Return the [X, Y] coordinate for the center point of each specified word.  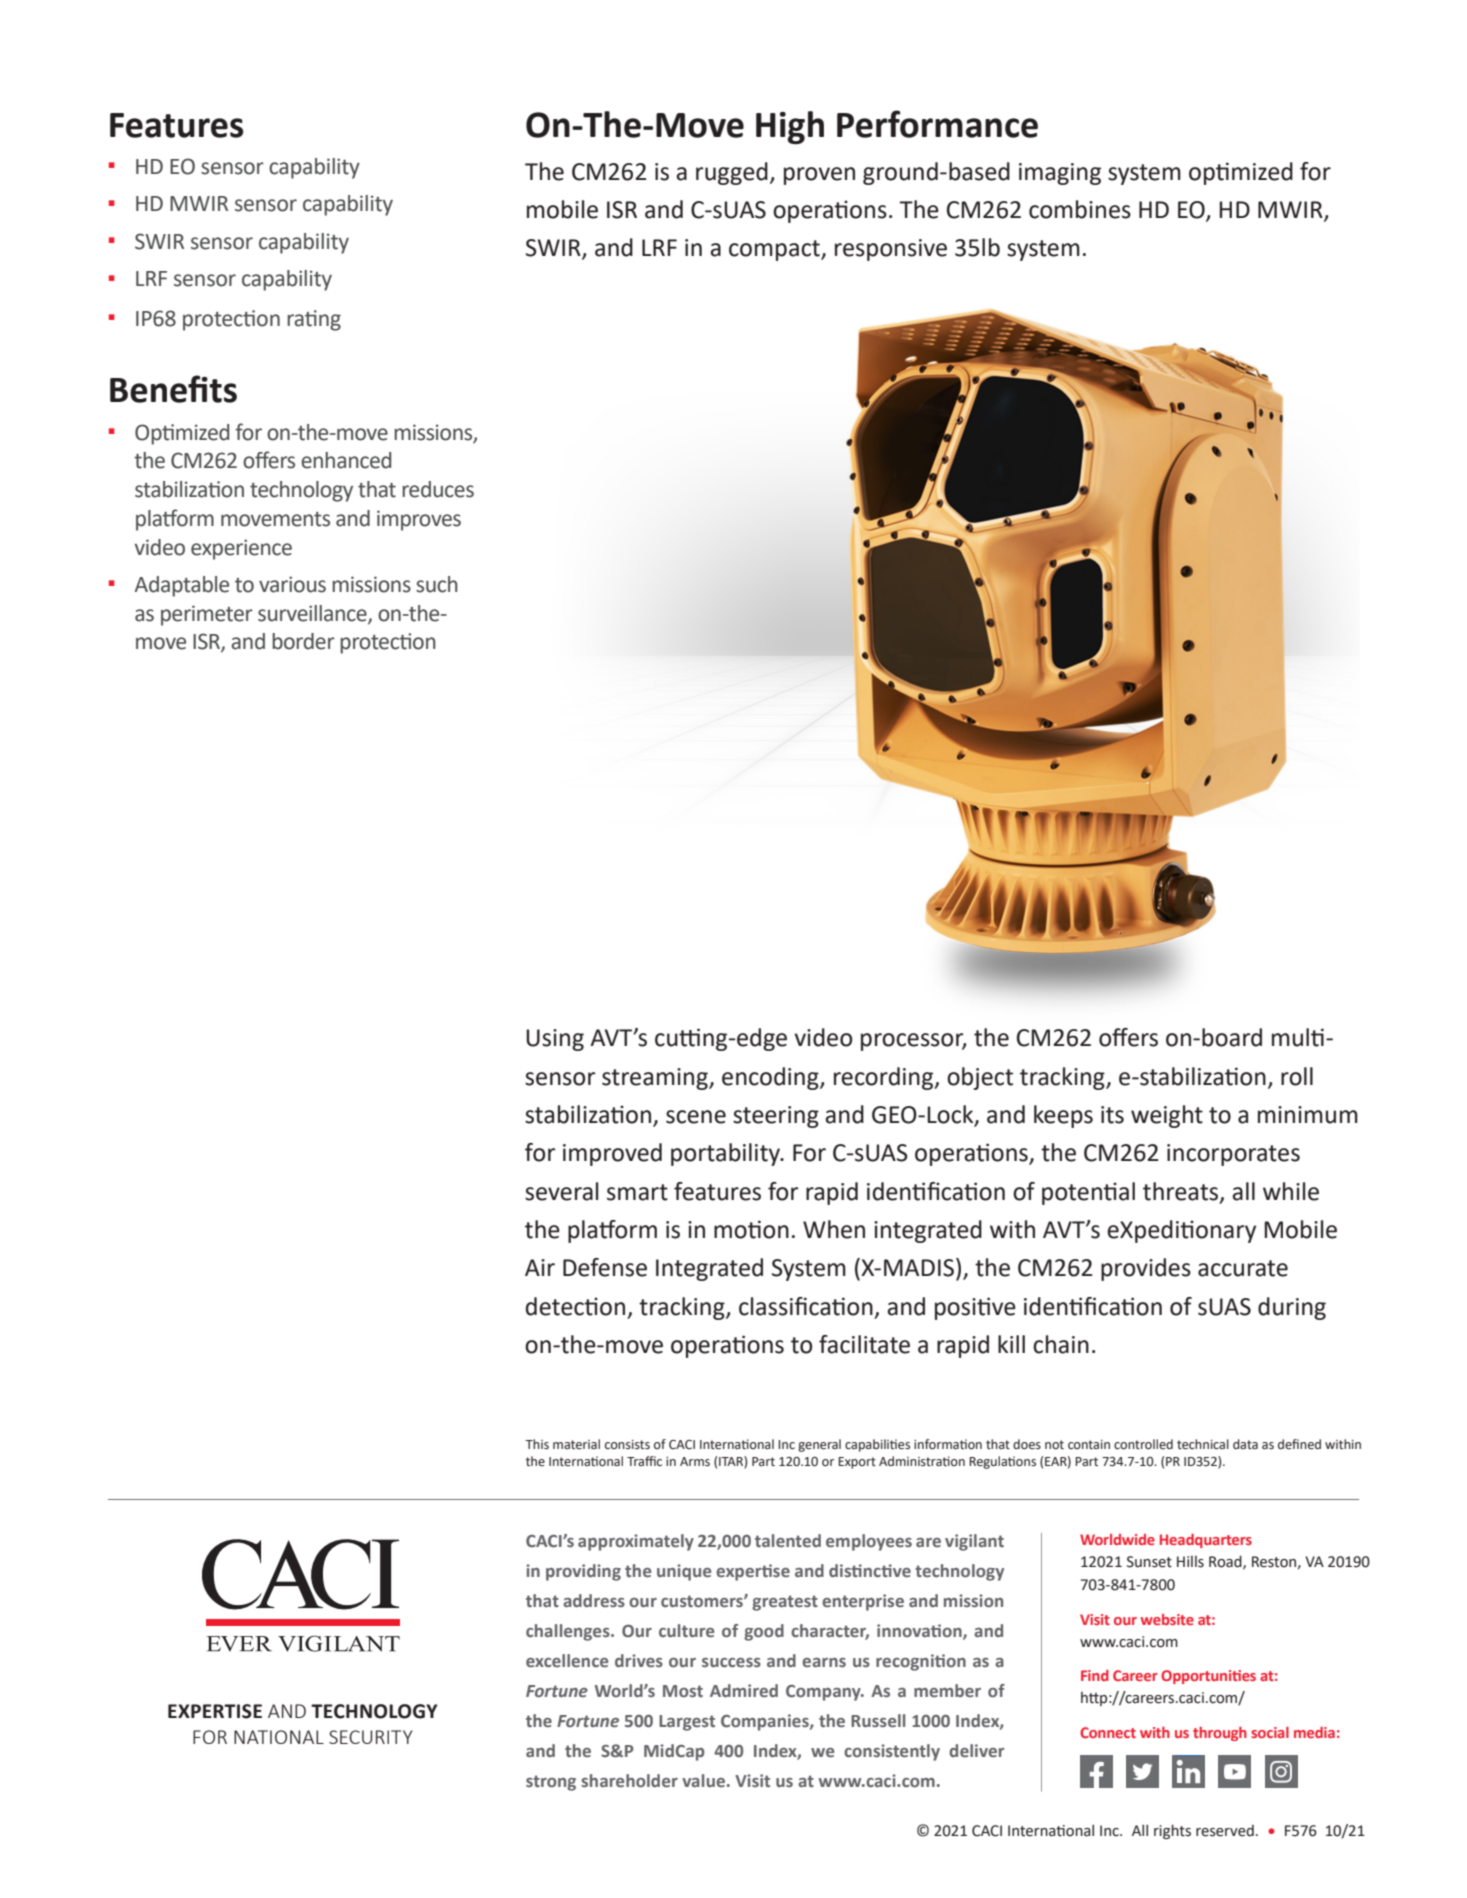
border [303, 641]
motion [751, 1229]
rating [314, 320]
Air [540, 1267]
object [980, 1078]
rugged [732, 173]
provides [1146, 1269]
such [437, 584]
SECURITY [370, 1737]
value [703, 1780]
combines [1080, 209]
